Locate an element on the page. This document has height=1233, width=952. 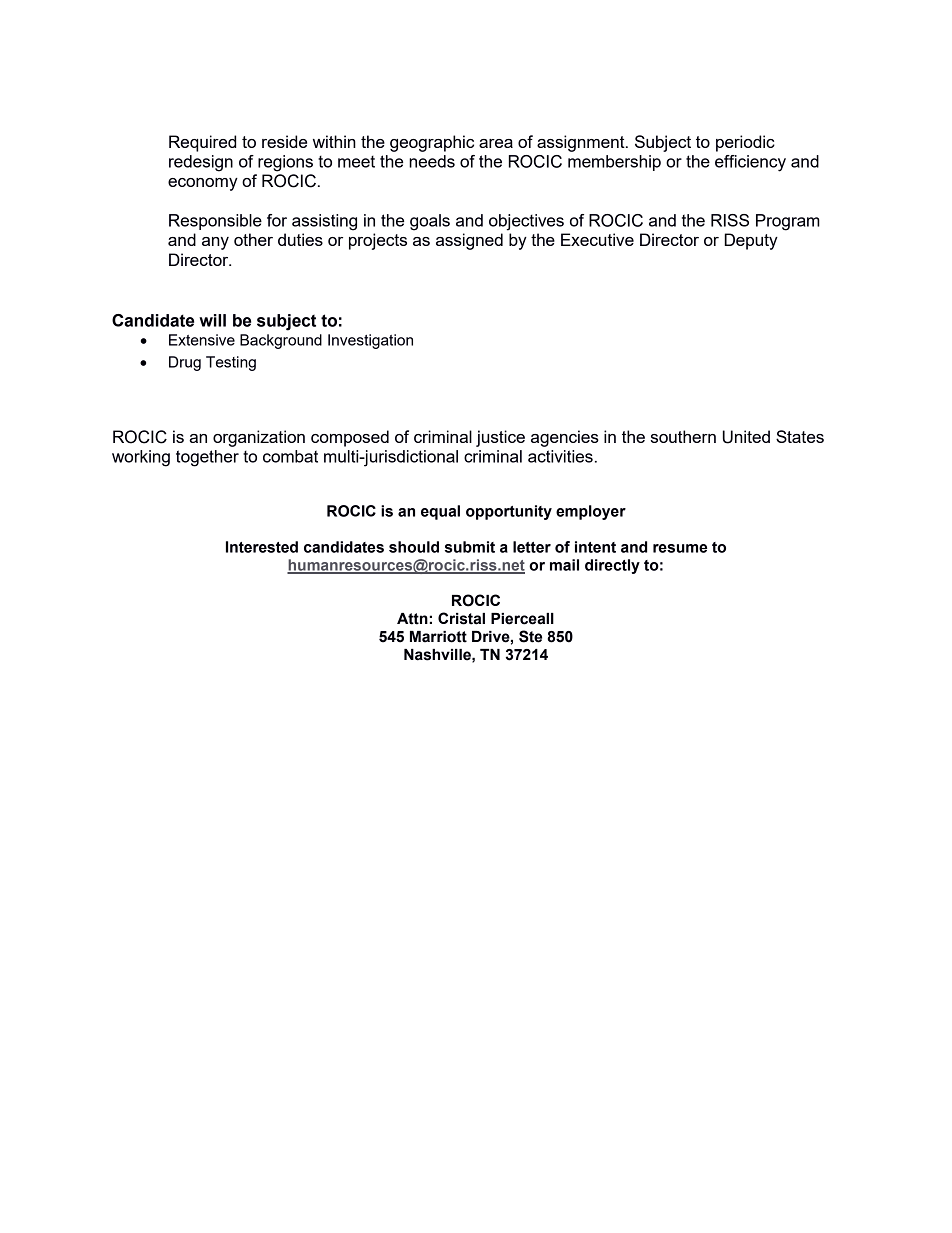
Deputy is located at coordinates (751, 241).
